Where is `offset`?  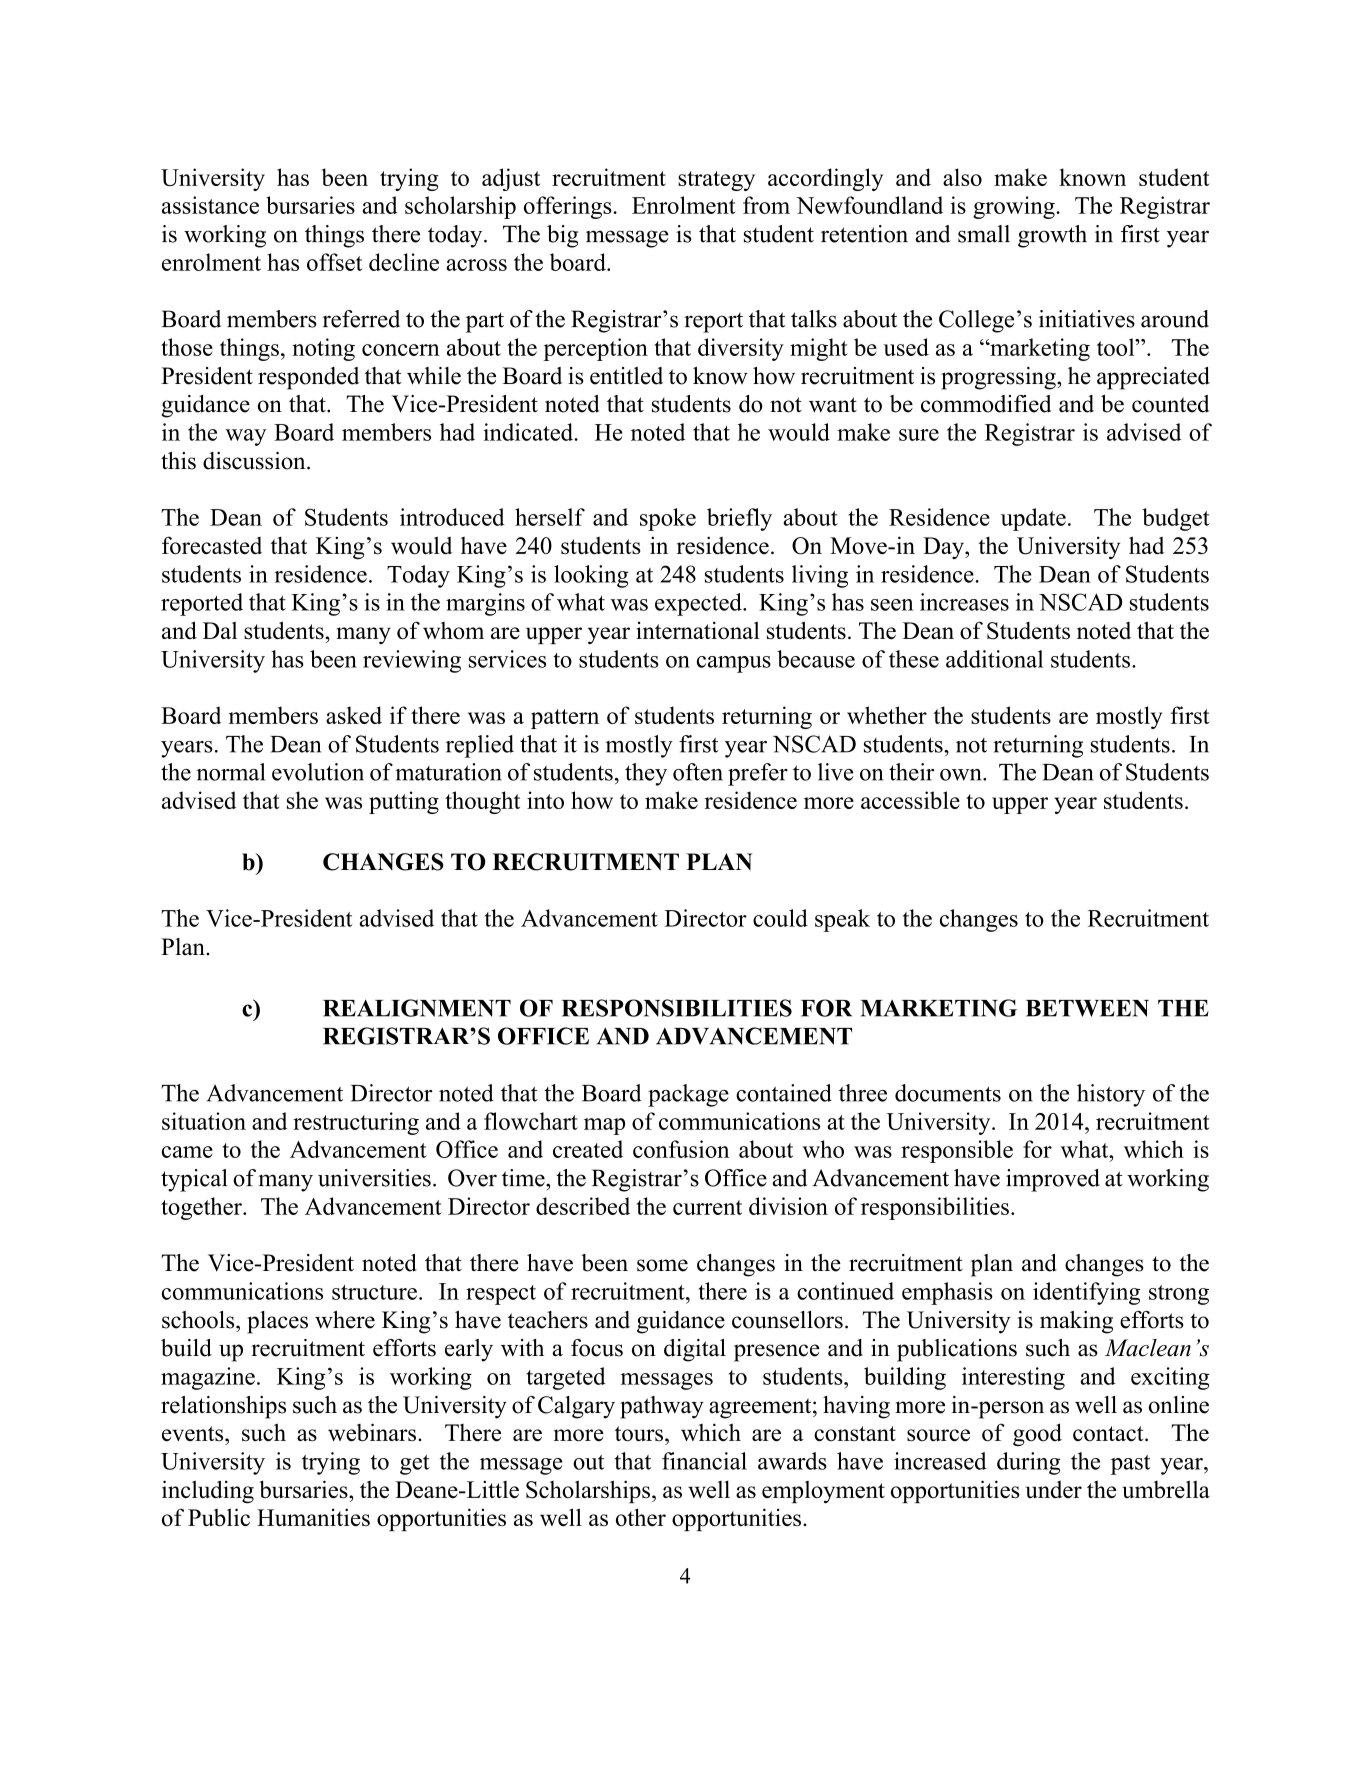 offset is located at coordinates (334, 262).
